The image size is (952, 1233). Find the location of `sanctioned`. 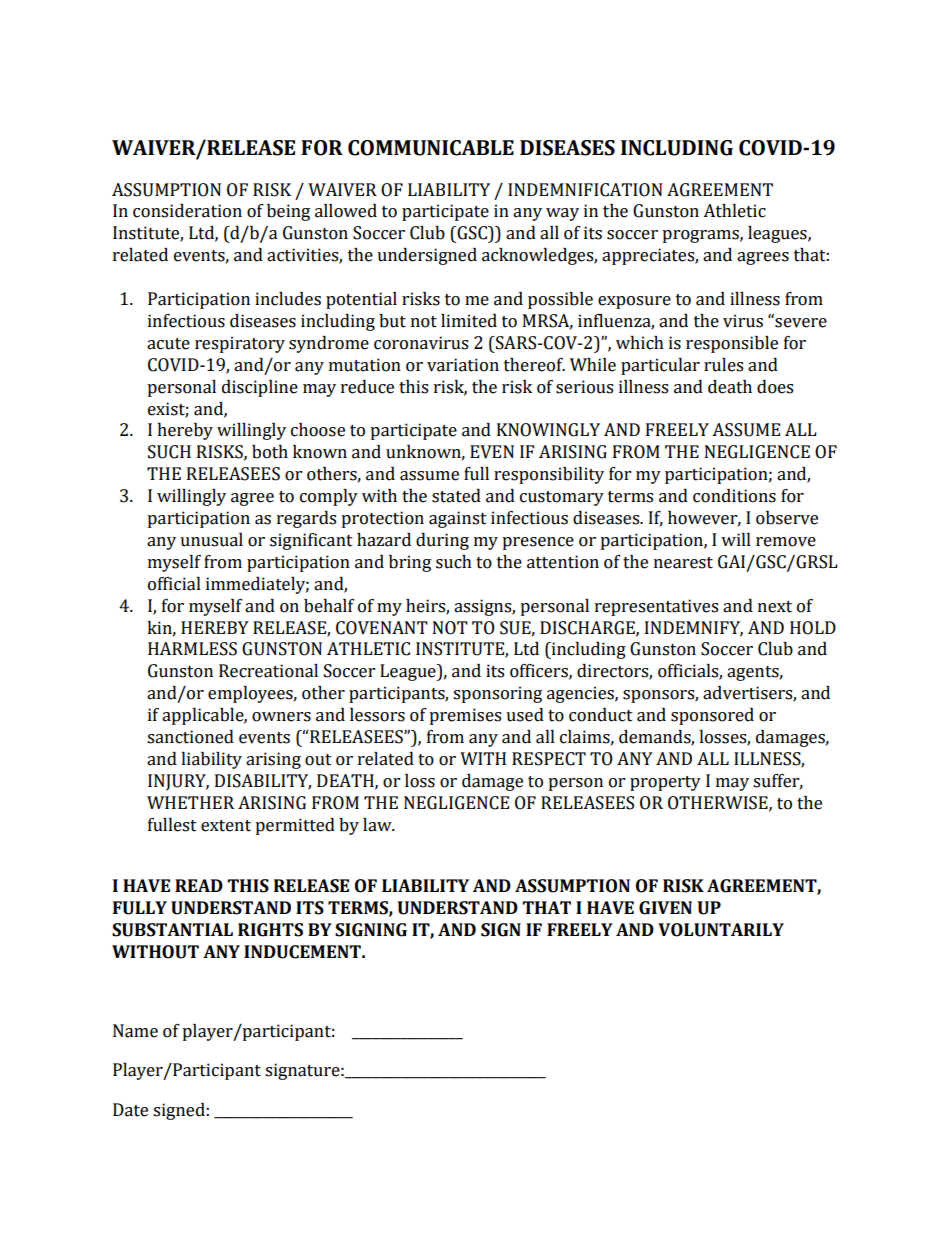

sanctioned is located at coordinates (190, 737).
